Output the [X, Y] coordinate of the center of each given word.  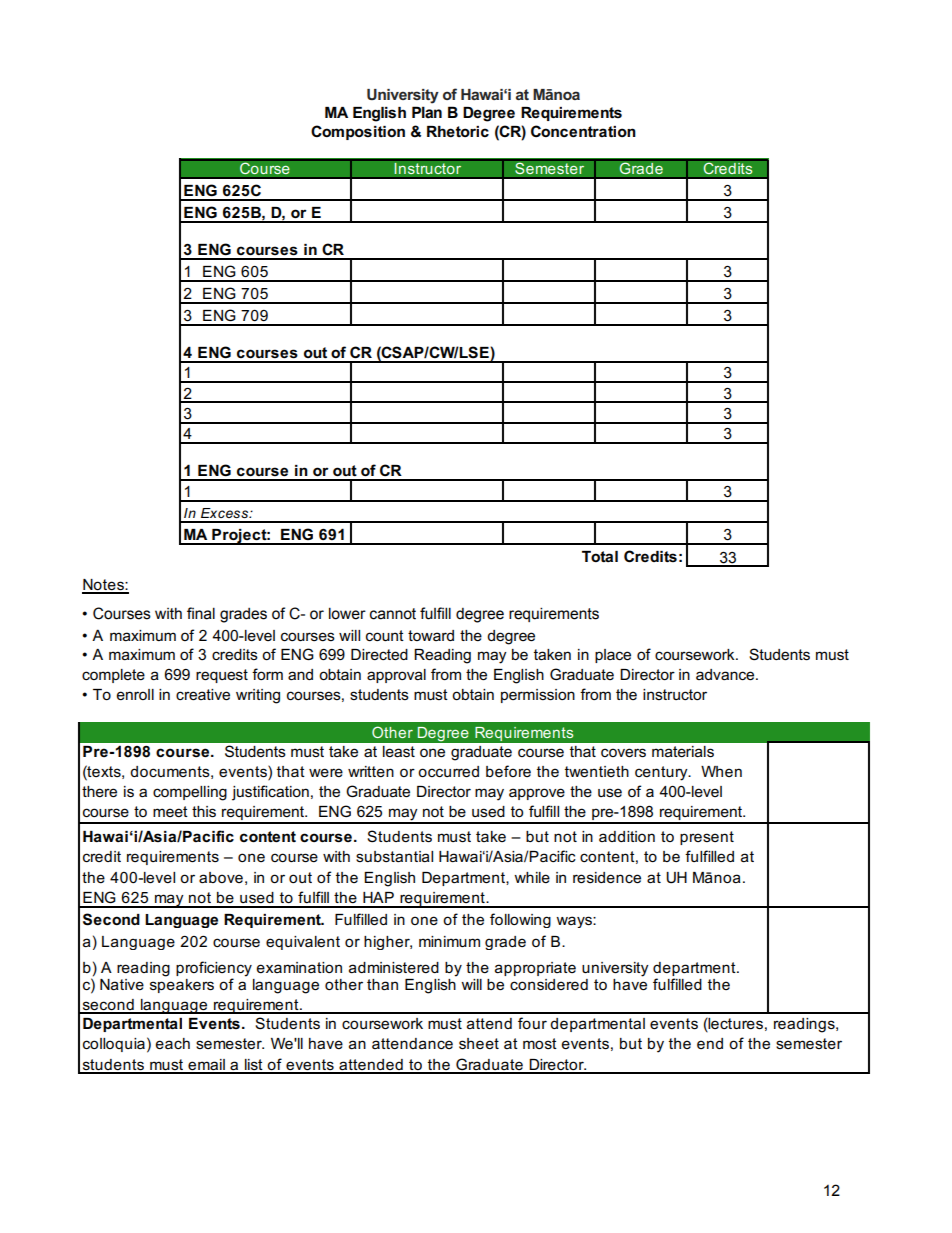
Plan [427, 112]
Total [600, 556]
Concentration [583, 131]
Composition [358, 132]
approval [396, 676]
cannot [393, 614]
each [173, 1043]
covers [623, 753]
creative [203, 694]
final [201, 613]
